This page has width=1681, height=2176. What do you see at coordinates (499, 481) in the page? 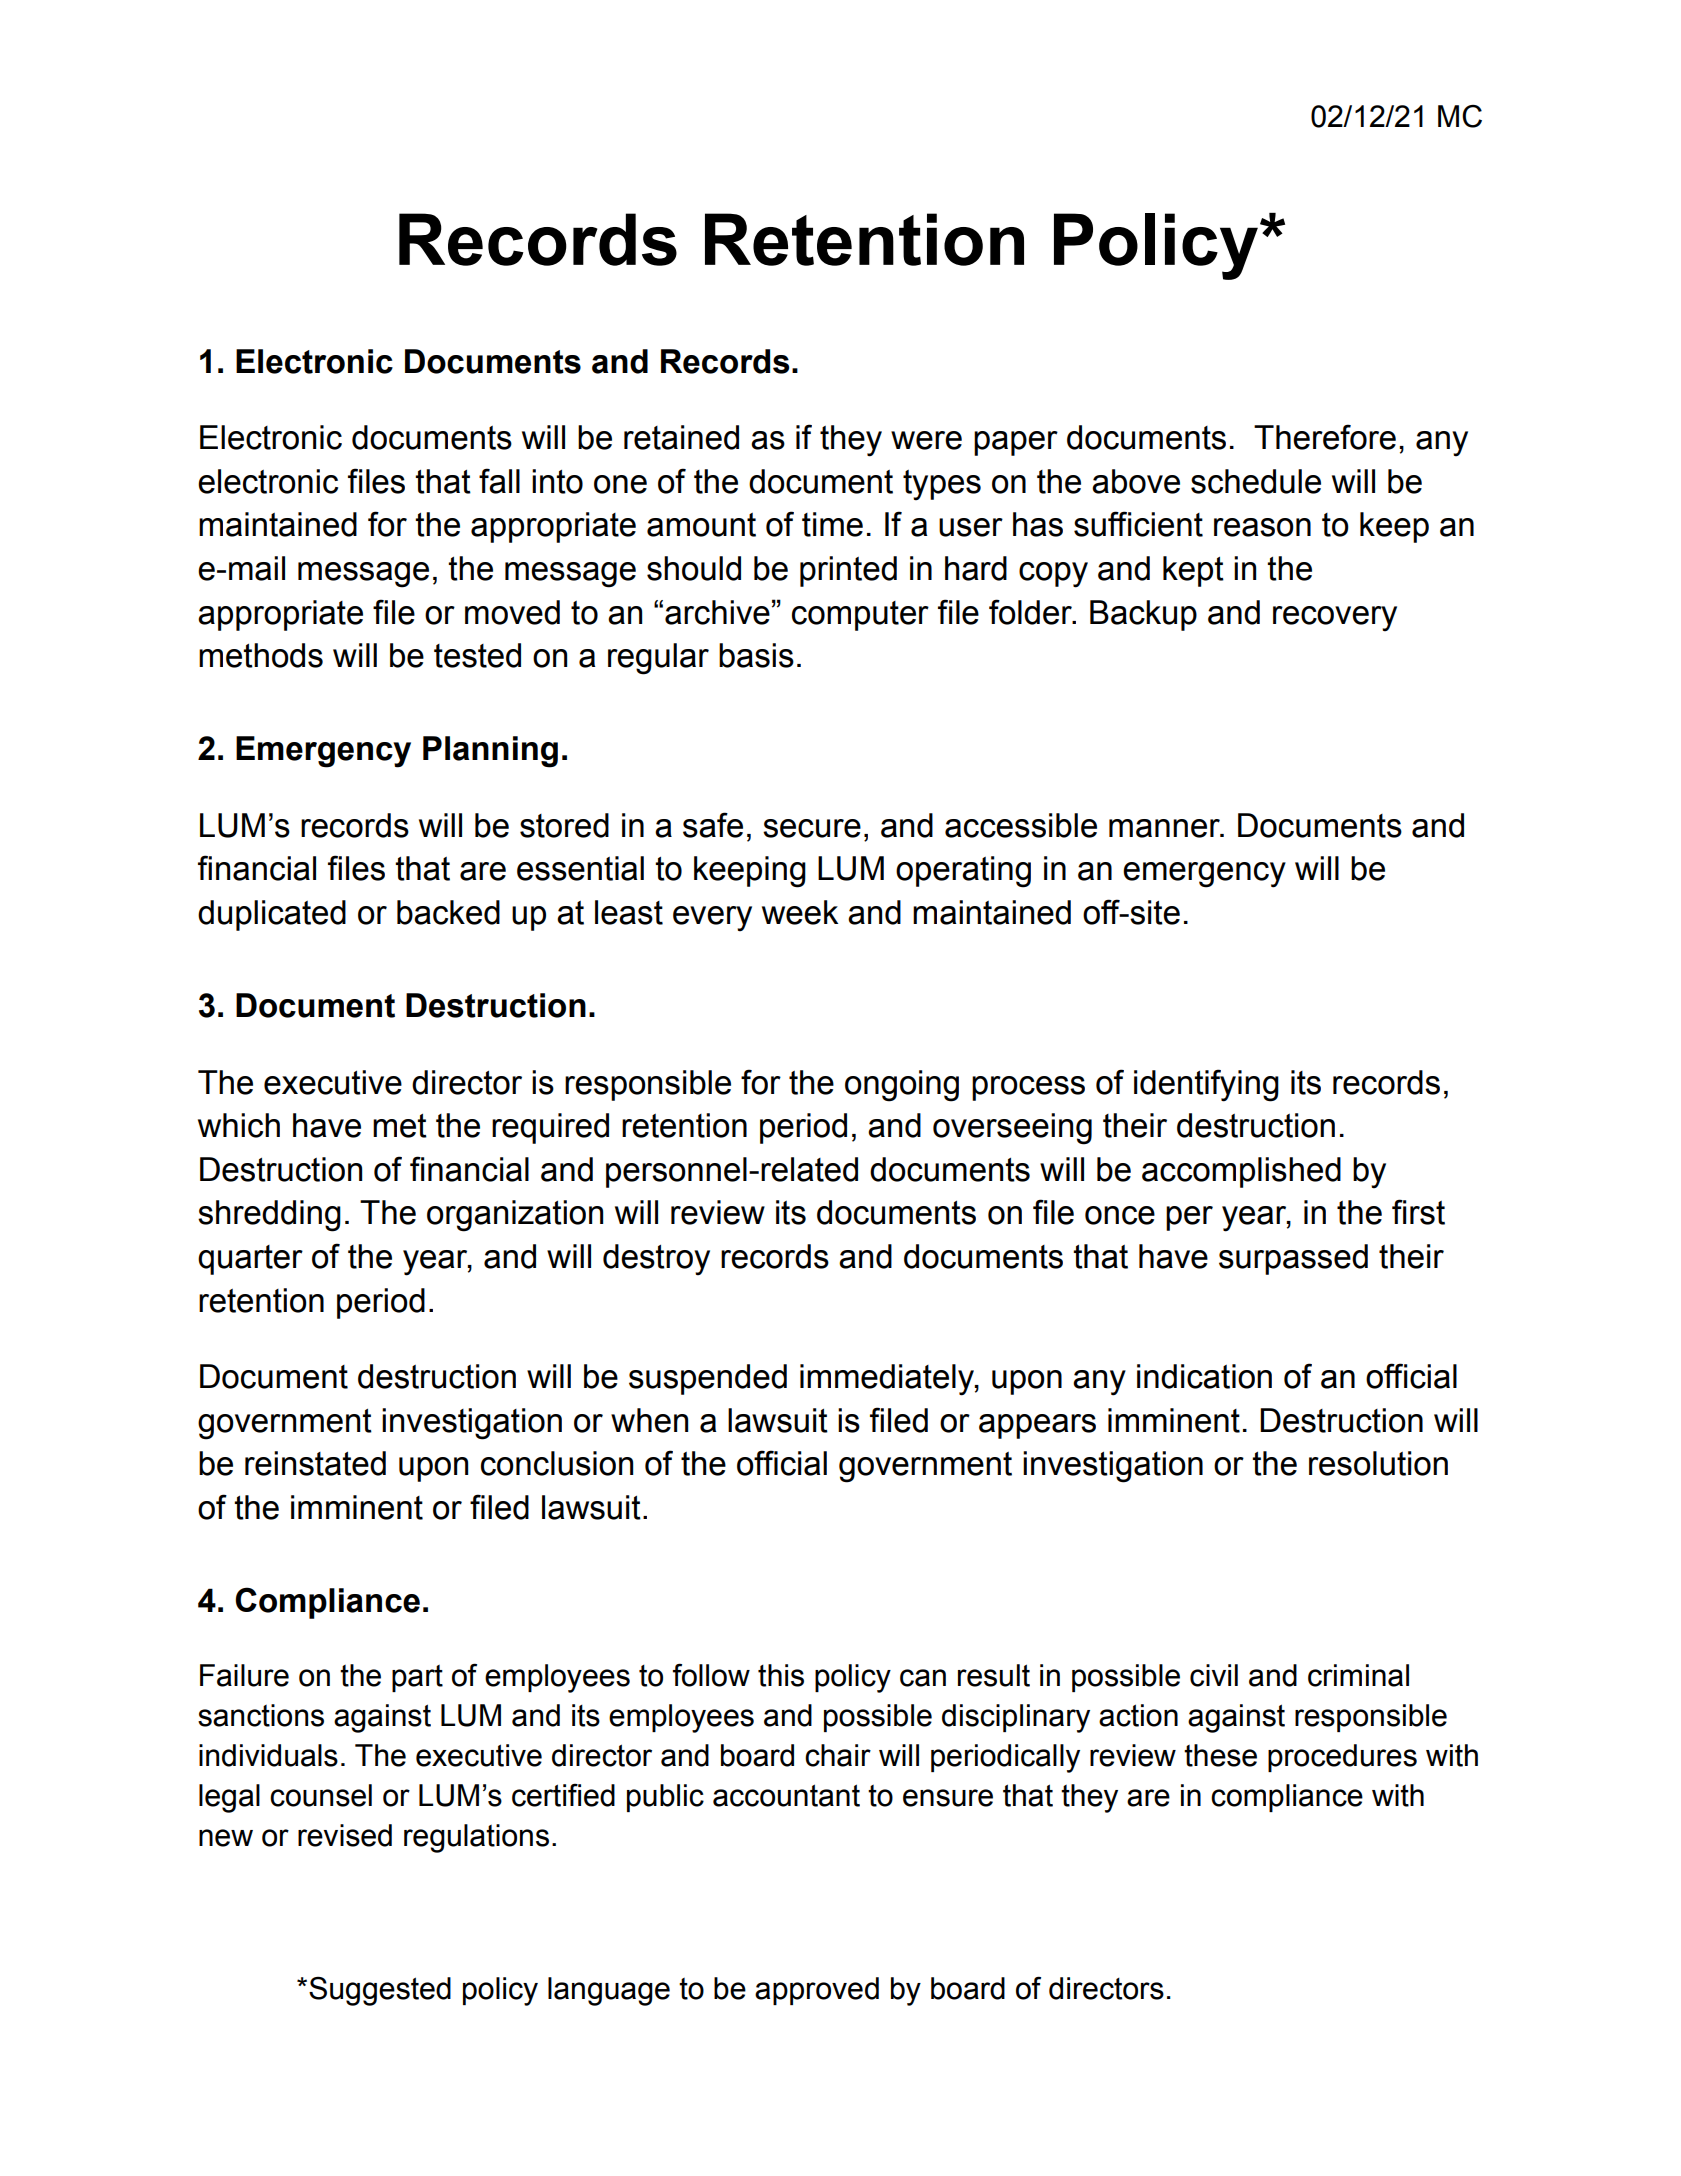
I see `fall` at bounding box center [499, 481].
